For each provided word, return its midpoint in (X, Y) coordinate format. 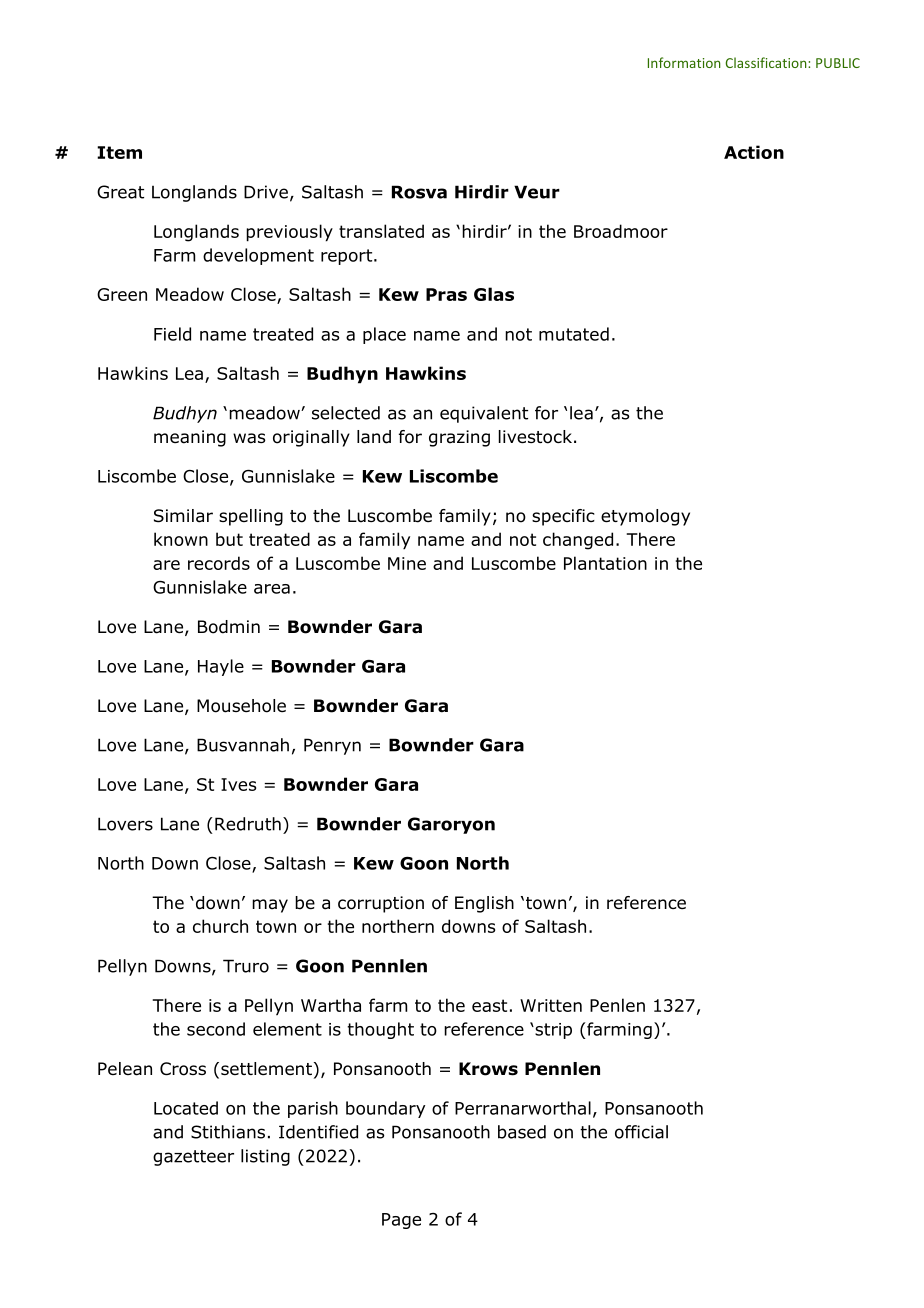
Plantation (605, 563)
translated (381, 231)
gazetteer (193, 1158)
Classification (767, 62)
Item (119, 152)
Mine (407, 563)
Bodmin (229, 627)
